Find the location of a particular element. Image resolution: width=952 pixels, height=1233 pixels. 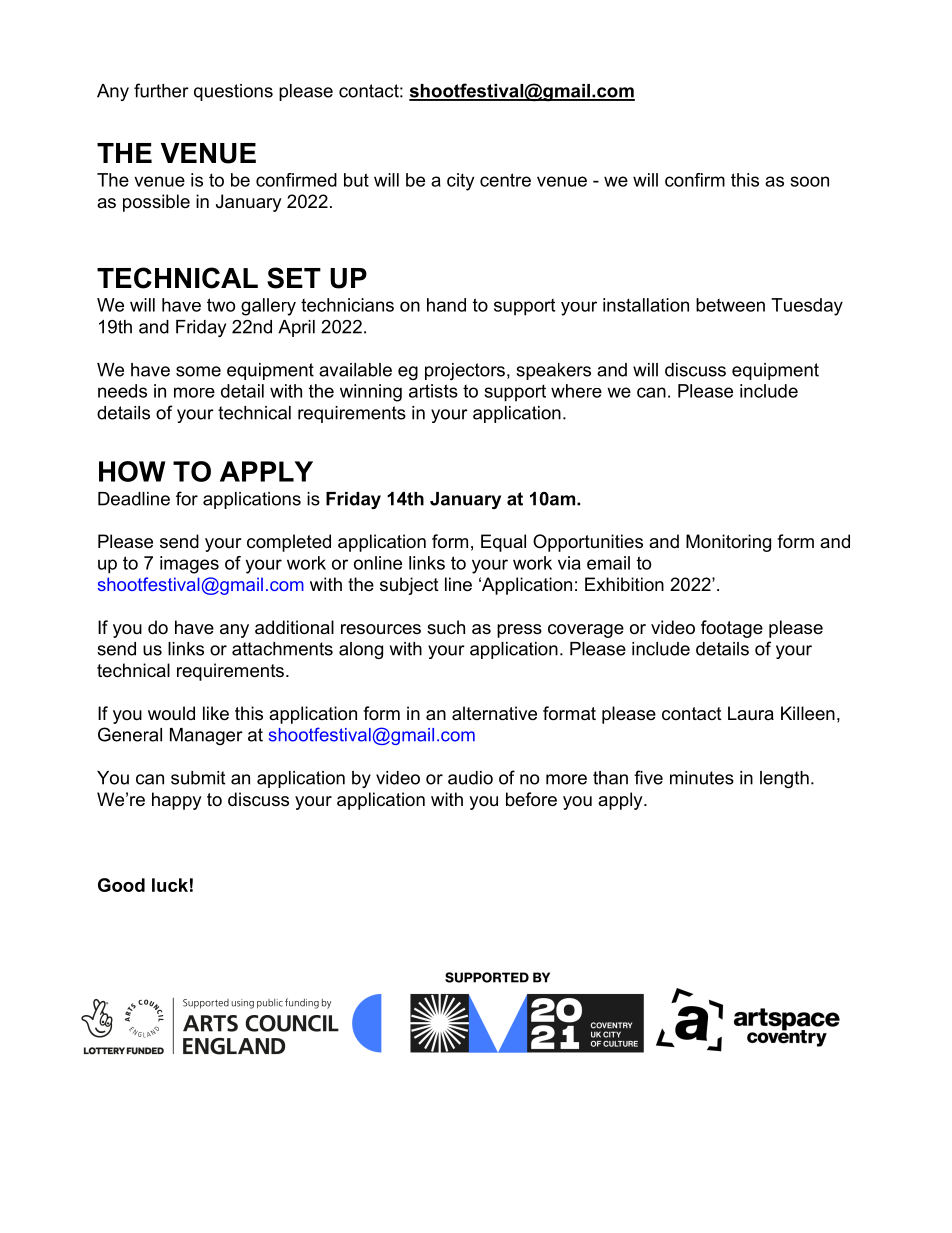

soon is located at coordinates (810, 181).
